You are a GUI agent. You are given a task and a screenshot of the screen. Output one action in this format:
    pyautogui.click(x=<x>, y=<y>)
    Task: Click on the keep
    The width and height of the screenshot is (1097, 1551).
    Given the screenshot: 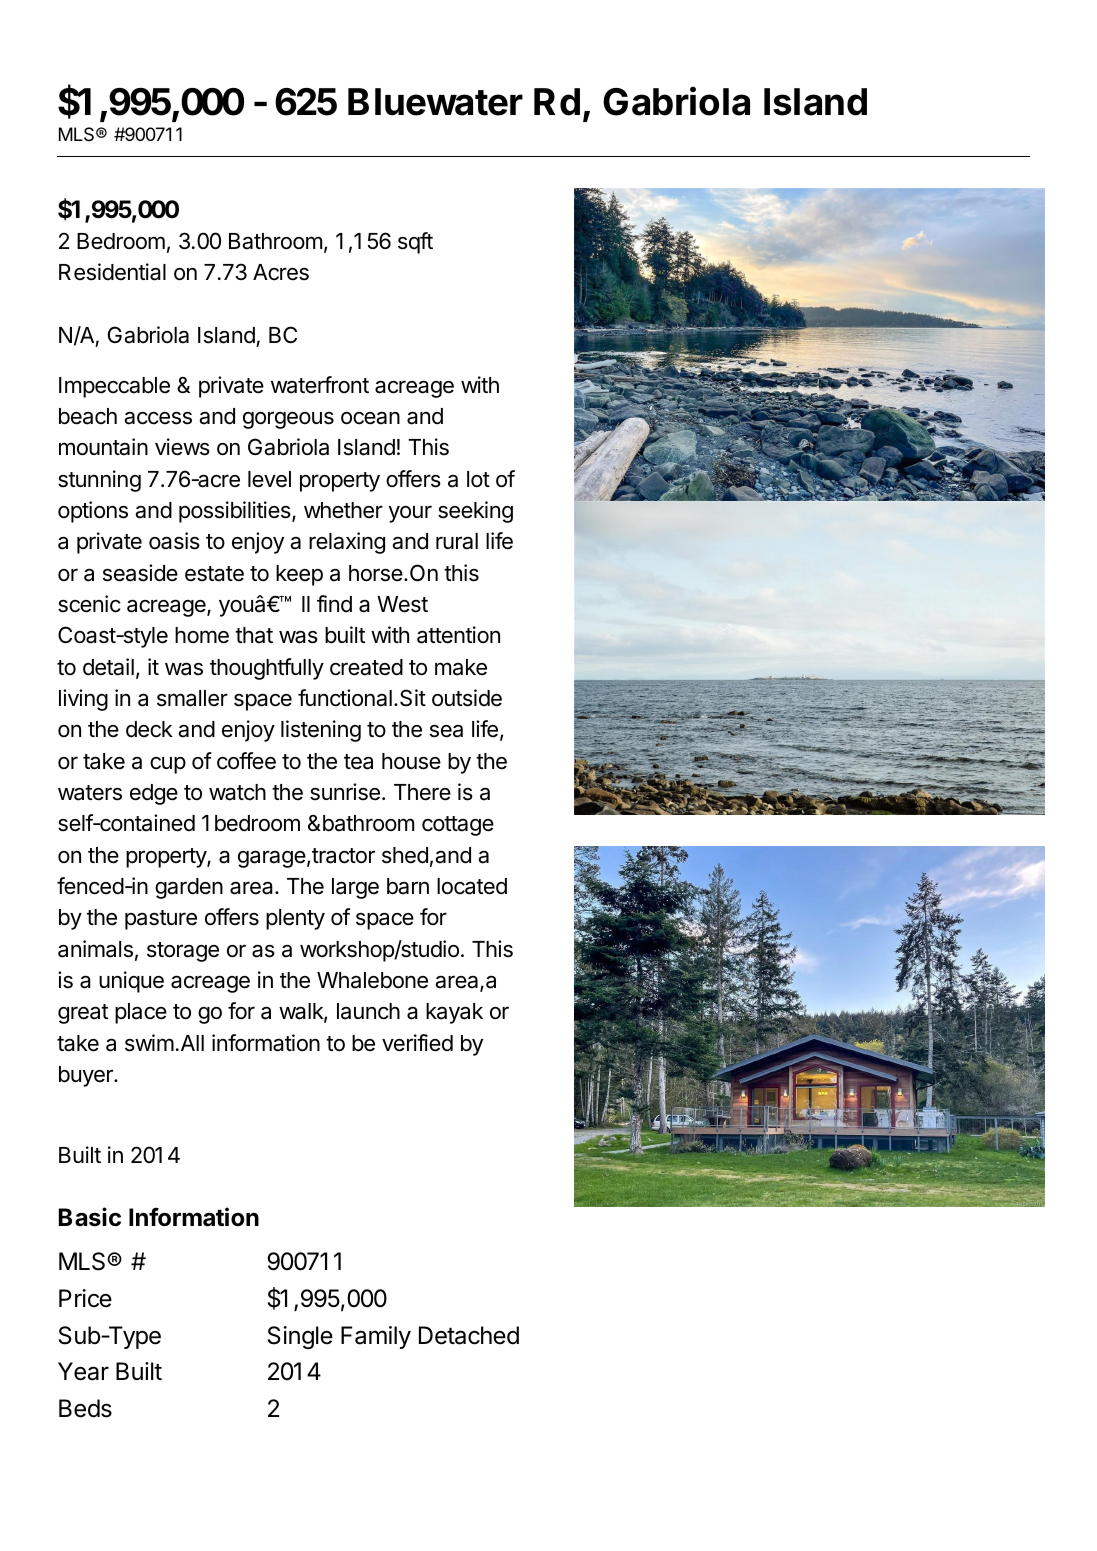 What is the action you would take?
    pyautogui.click(x=299, y=575)
